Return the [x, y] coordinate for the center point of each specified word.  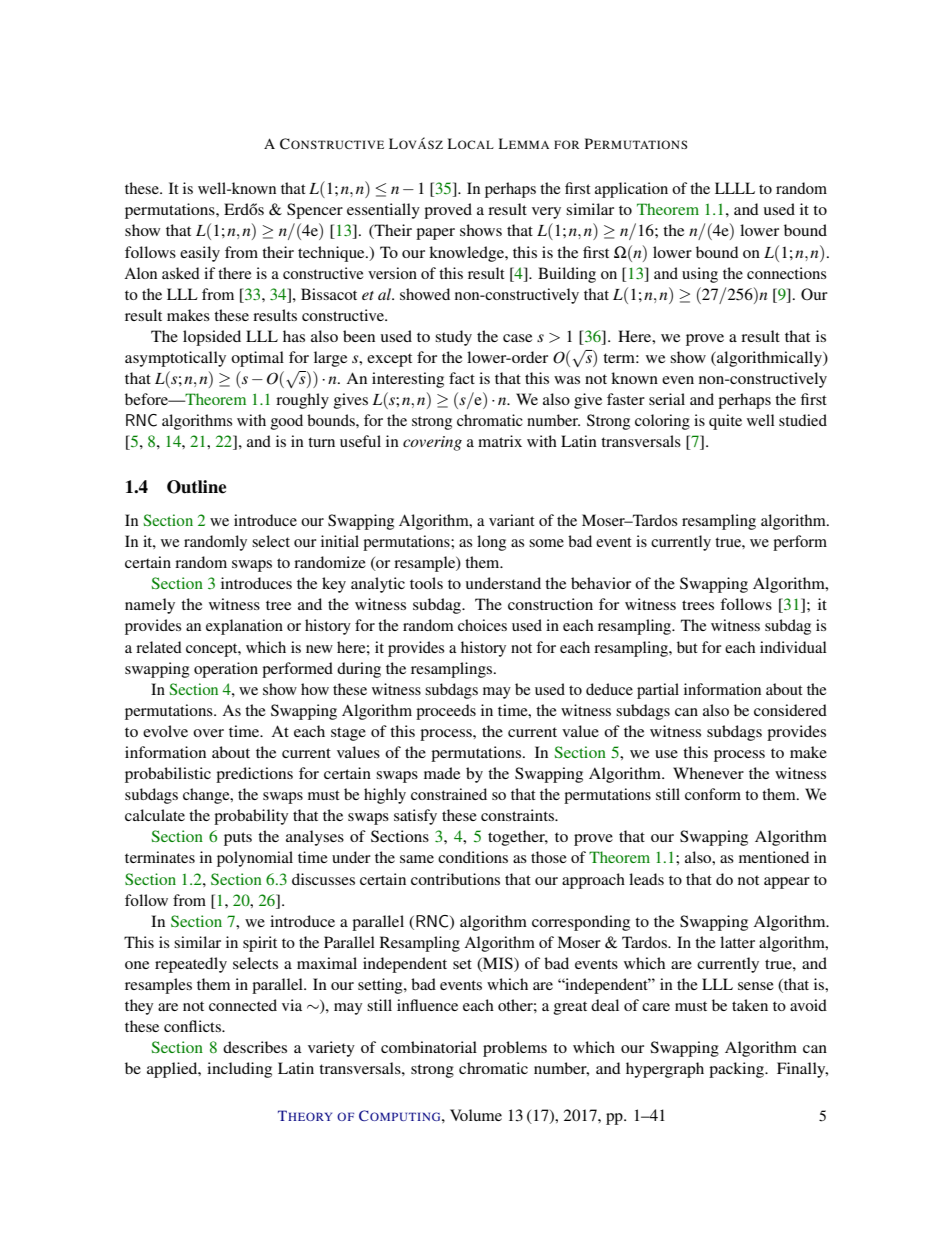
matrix [500, 441]
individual [793, 647]
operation [226, 670]
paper [435, 234]
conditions [473, 857]
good [287, 422]
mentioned [774, 857]
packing [737, 1070]
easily [200, 254]
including [239, 1070]
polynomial [255, 859]
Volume [476, 1115]
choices [482, 625]
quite [725, 422]
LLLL [735, 188]
